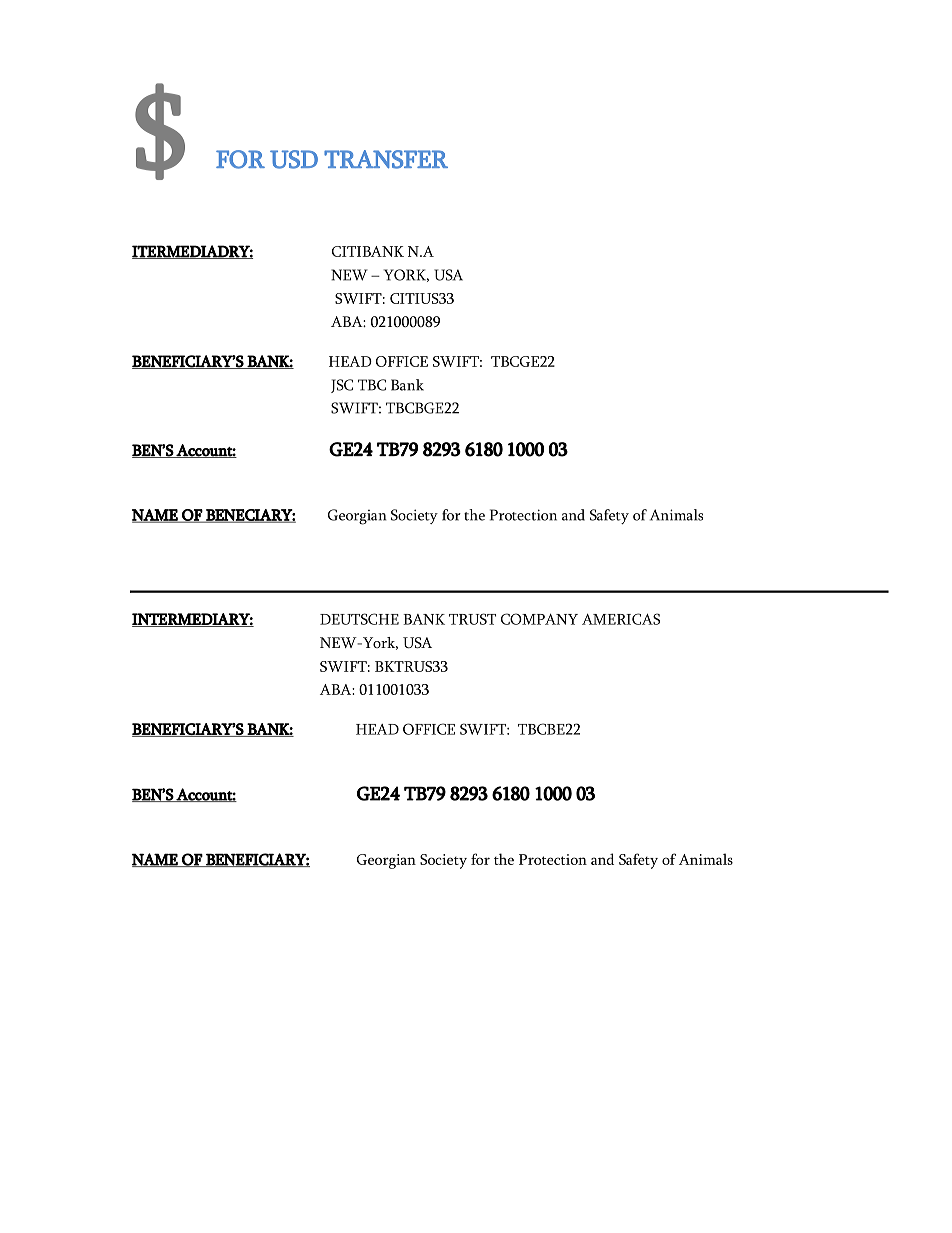  What do you see at coordinates (621, 619) in the screenshot?
I see `AMERICAS` at bounding box center [621, 619].
